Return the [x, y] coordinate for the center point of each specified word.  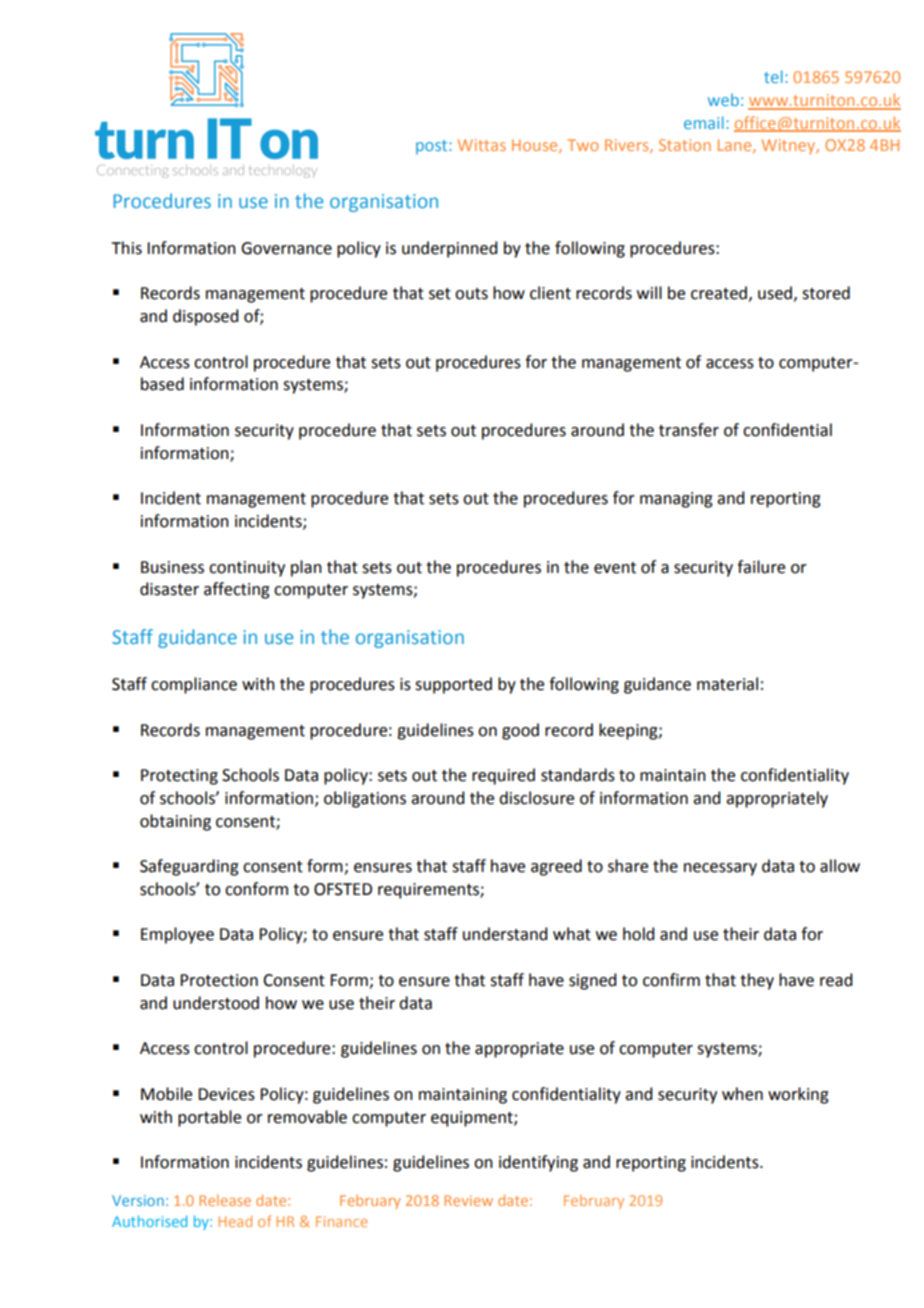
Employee [177, 935]
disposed [205, 317]
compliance [194, 685]
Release [225, 1200]
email [704, 122]
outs [471, 294]
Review [468, 1200]
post [433, 147]
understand [505, 934]
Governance [286, 248]
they [757, 981]
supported [453, 685]
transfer [689, 430]
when [742, 1094]
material [727, 684]
